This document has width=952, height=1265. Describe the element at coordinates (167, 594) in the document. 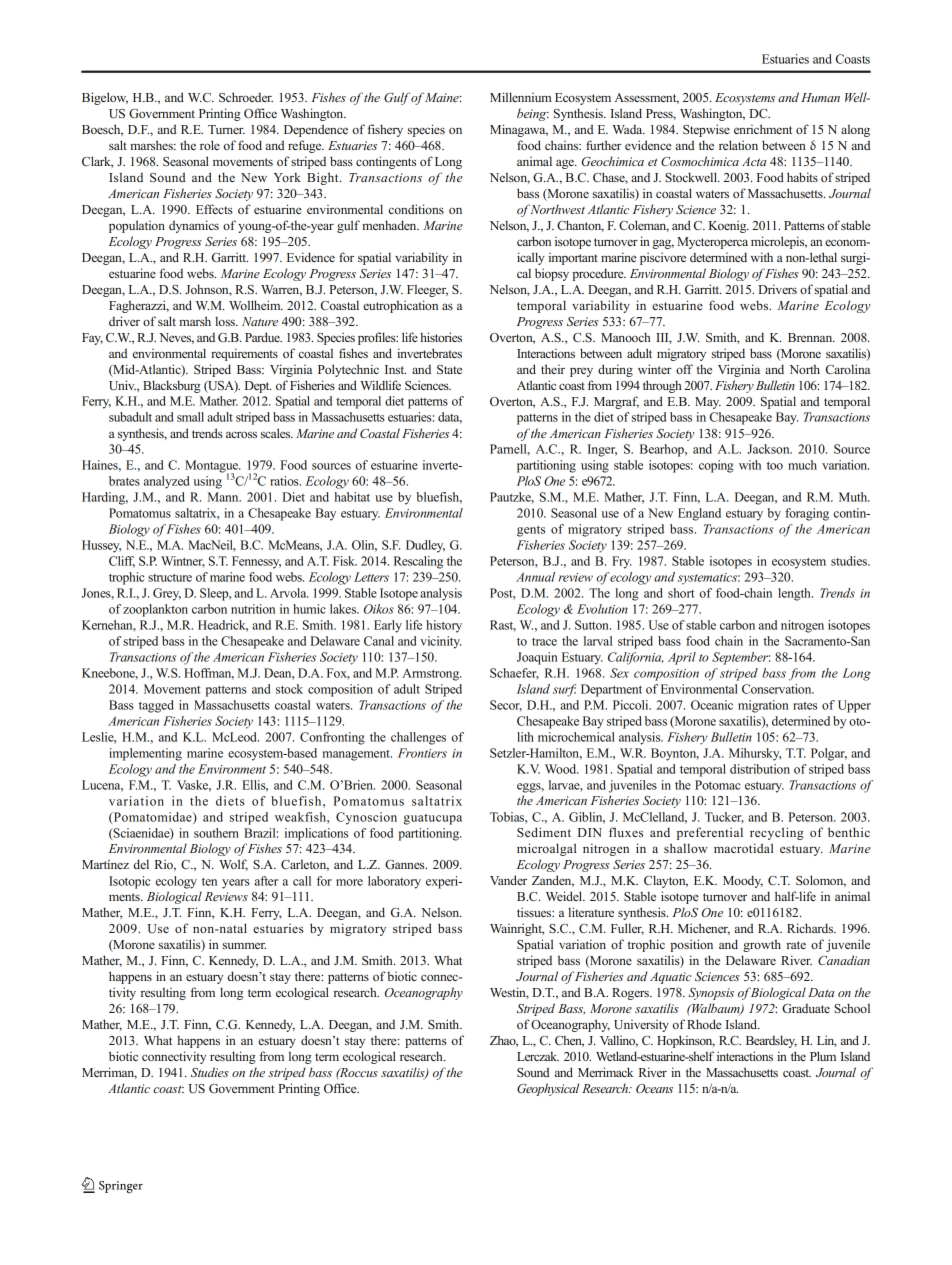

I see `Grey` at that location.
